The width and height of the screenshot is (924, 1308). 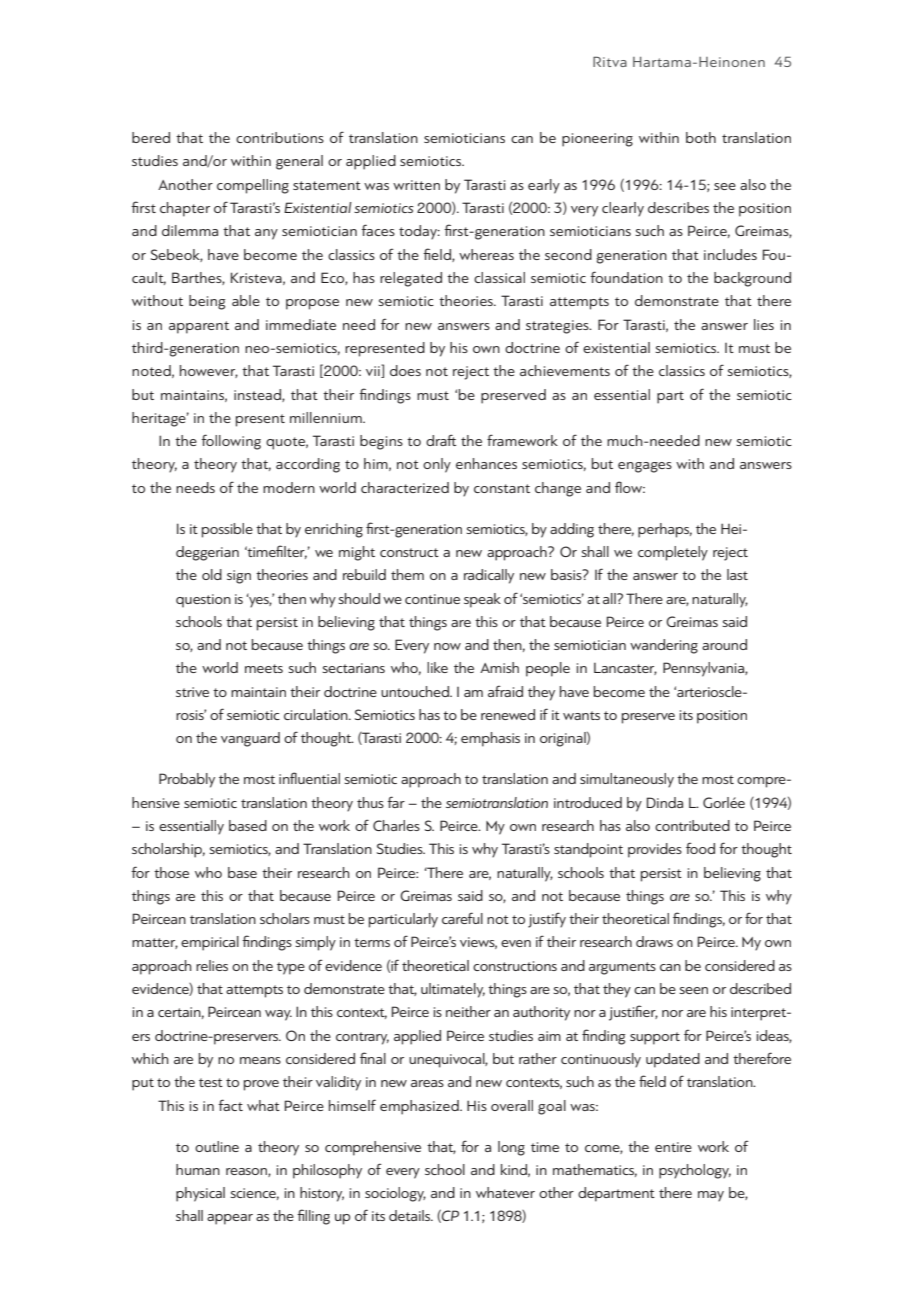 I want to click on details, so click(x=411, y=1215).
